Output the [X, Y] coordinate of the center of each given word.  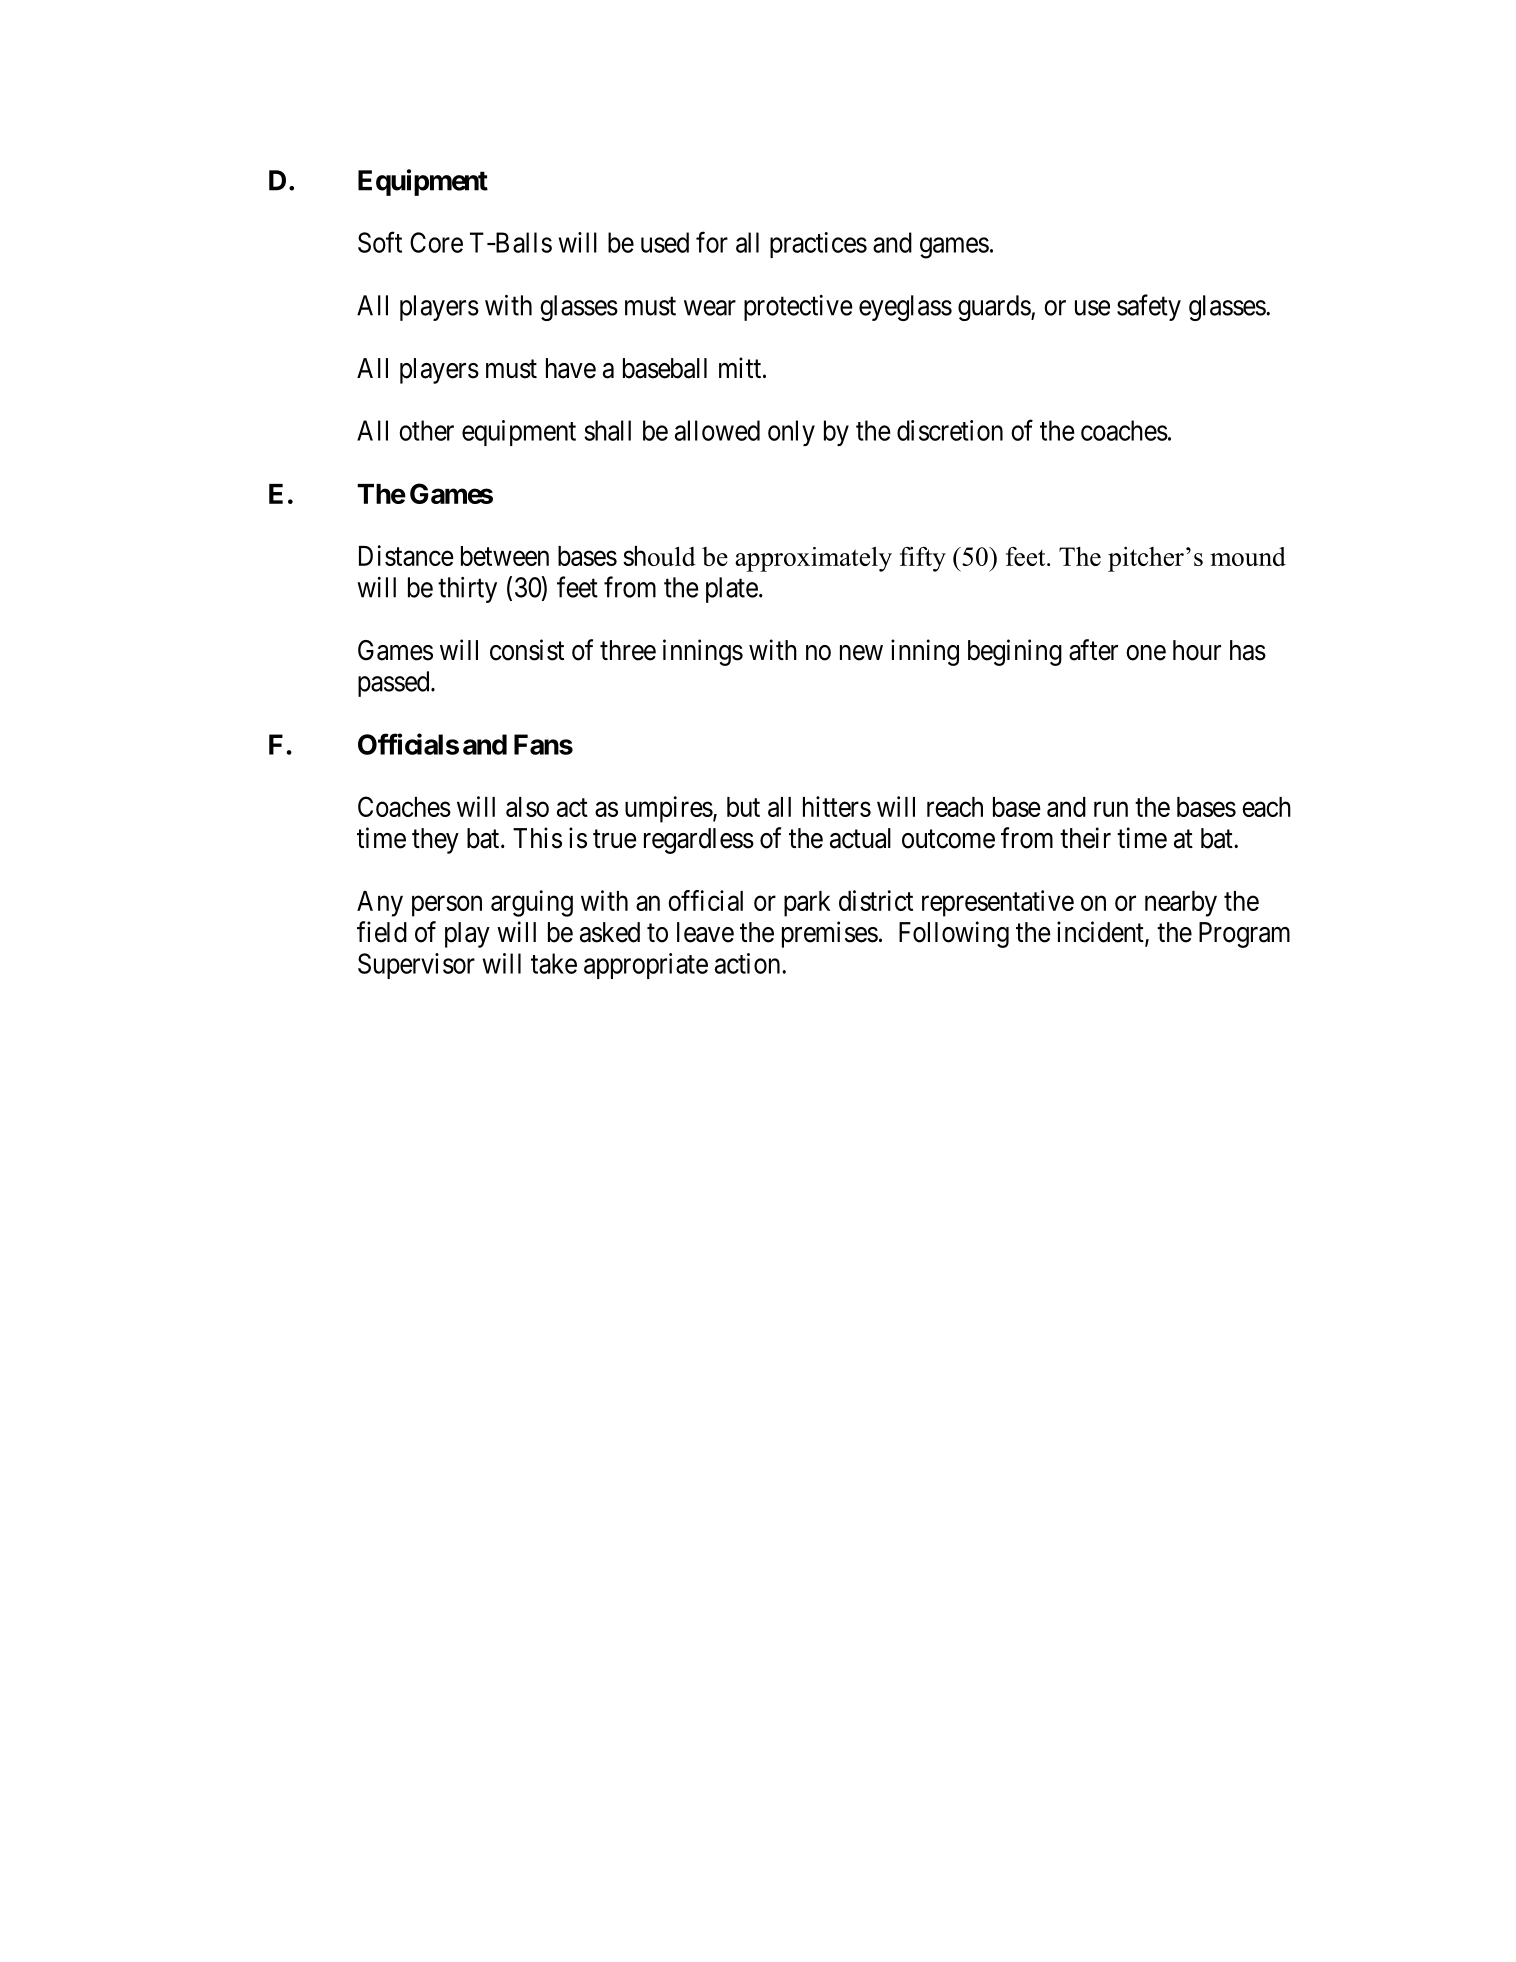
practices [818, 245]
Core [436, 242]
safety [1149, 307]
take [554, 963]
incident [1101, 933]
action [749, 963]
